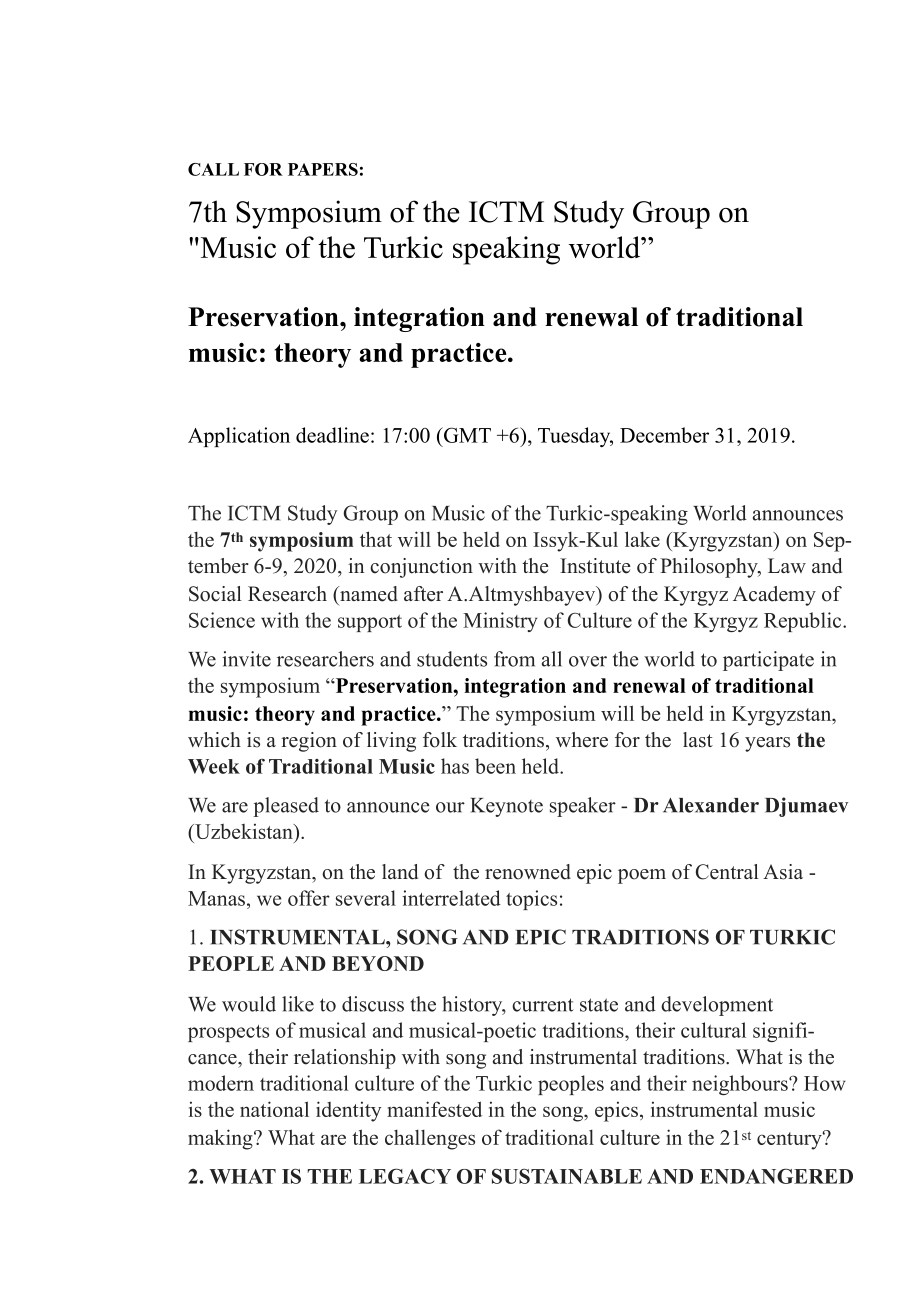 The height and width of the screenshot is (1308, 924). What do you see at coordinates (466, 435) in the screenshot?
I see `GMT` at bounding box center [466, 435].
